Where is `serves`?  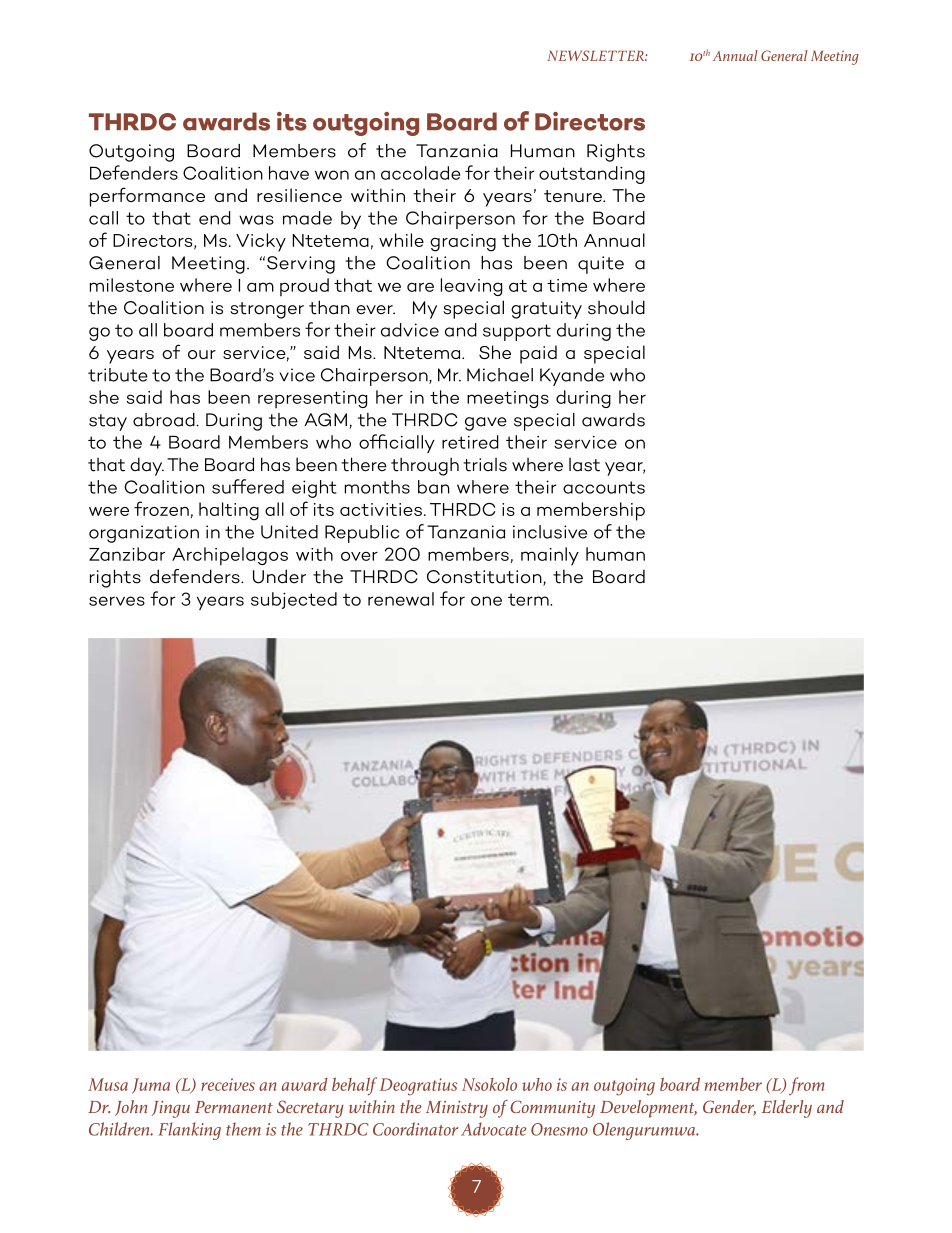 serves is located at coordinates (117, 601).
